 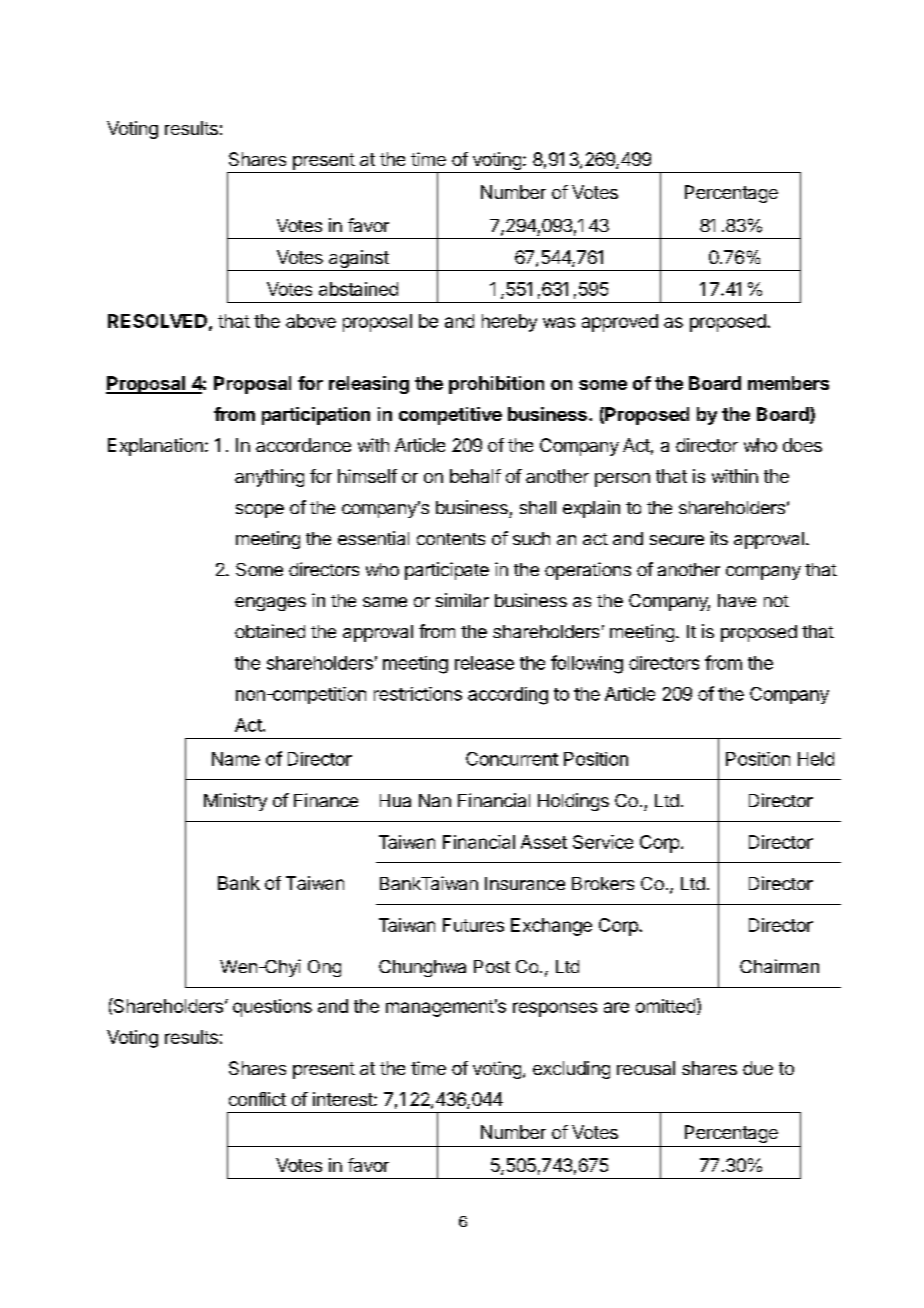 What do you see at coordinates (257, 1099) in the document?
I see `conflict` at bounding box center [257, 1099].
